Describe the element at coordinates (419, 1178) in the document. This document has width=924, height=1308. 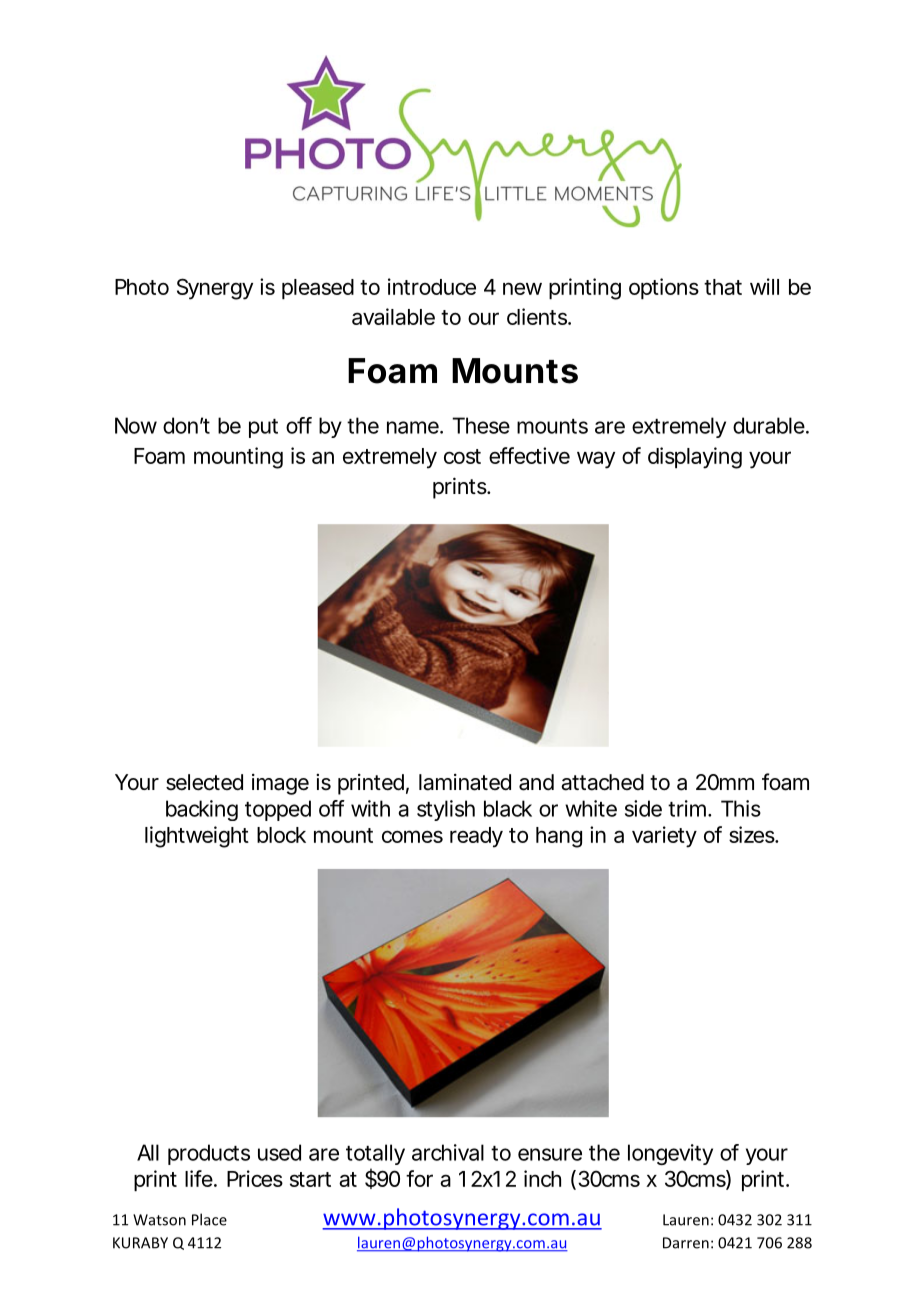
I see `for` at that location.
